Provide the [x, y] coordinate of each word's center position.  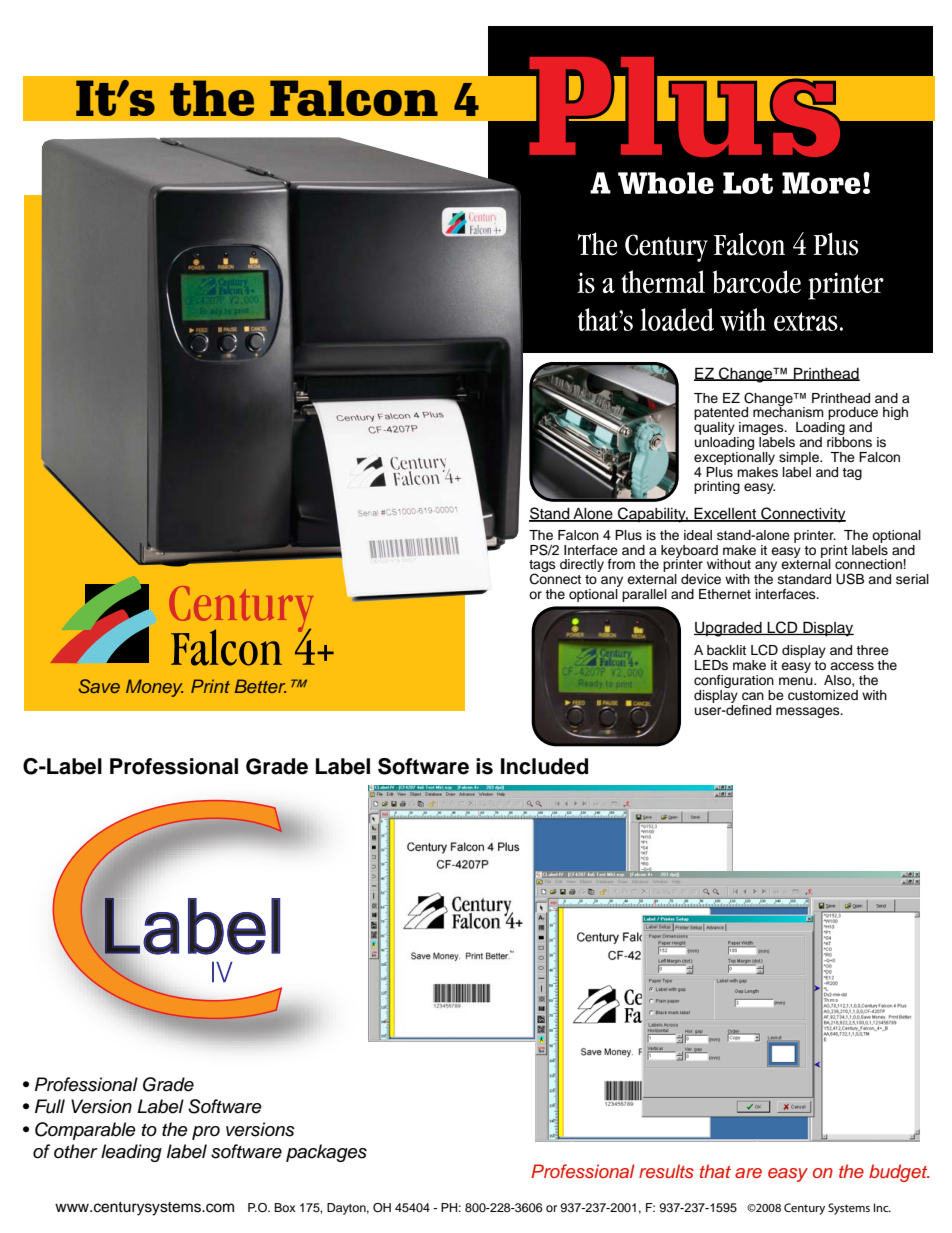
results [666, 1171]
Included [544, 766]
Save [99, 686]
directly [582, 565]
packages [326, 1153]
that [715, 1171]
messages [809, 712]
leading [131, 1153]
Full [50, 1106]
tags [542, 567]
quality [715, 430]
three [872, 650]
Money [154, 688]
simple [800, 458]
